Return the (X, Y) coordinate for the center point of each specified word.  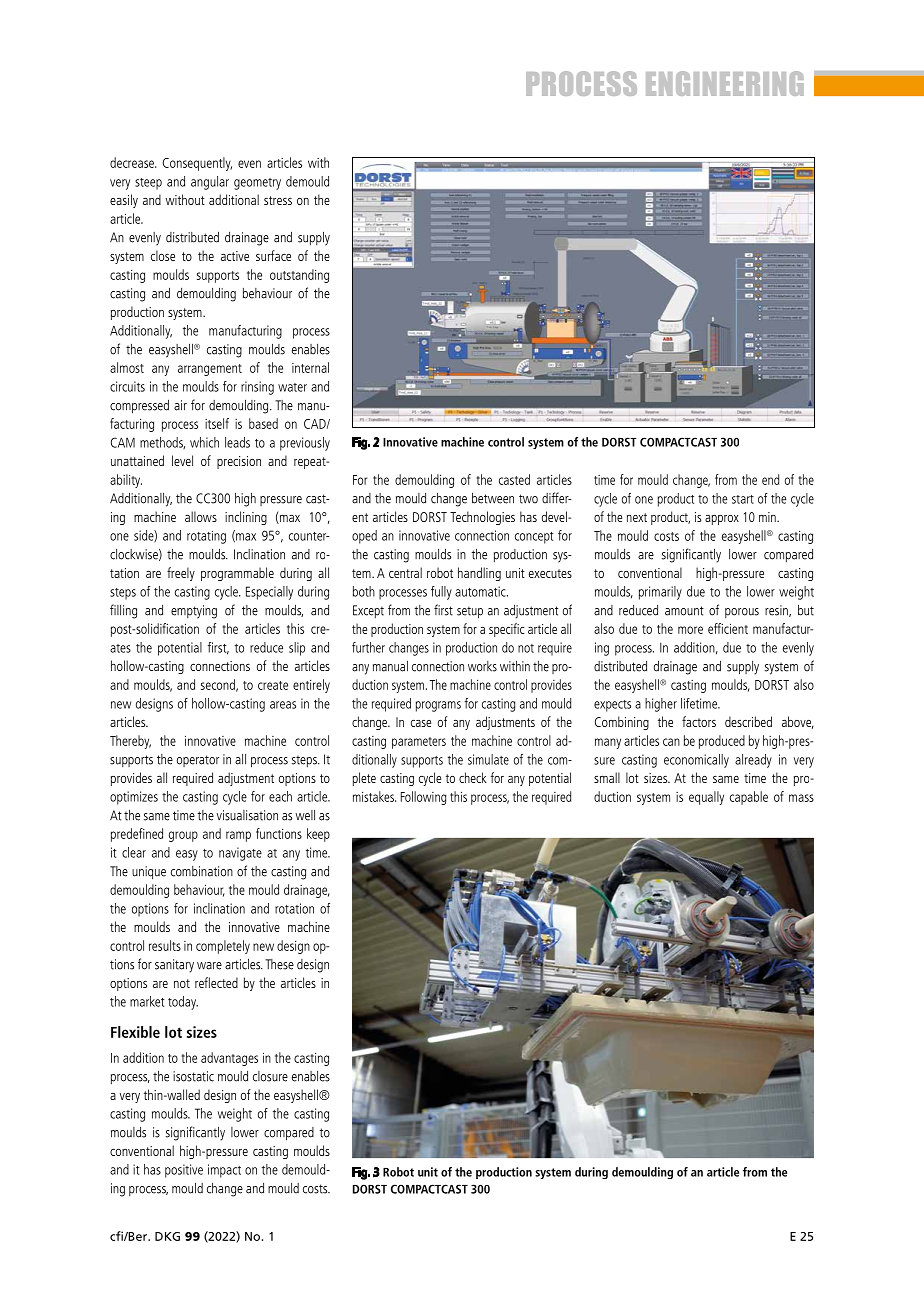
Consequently (197, 164)
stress (278, 200)
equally (706, 798)
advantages (229, 1059)
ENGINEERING (725, 83)
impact (224, 1171)
